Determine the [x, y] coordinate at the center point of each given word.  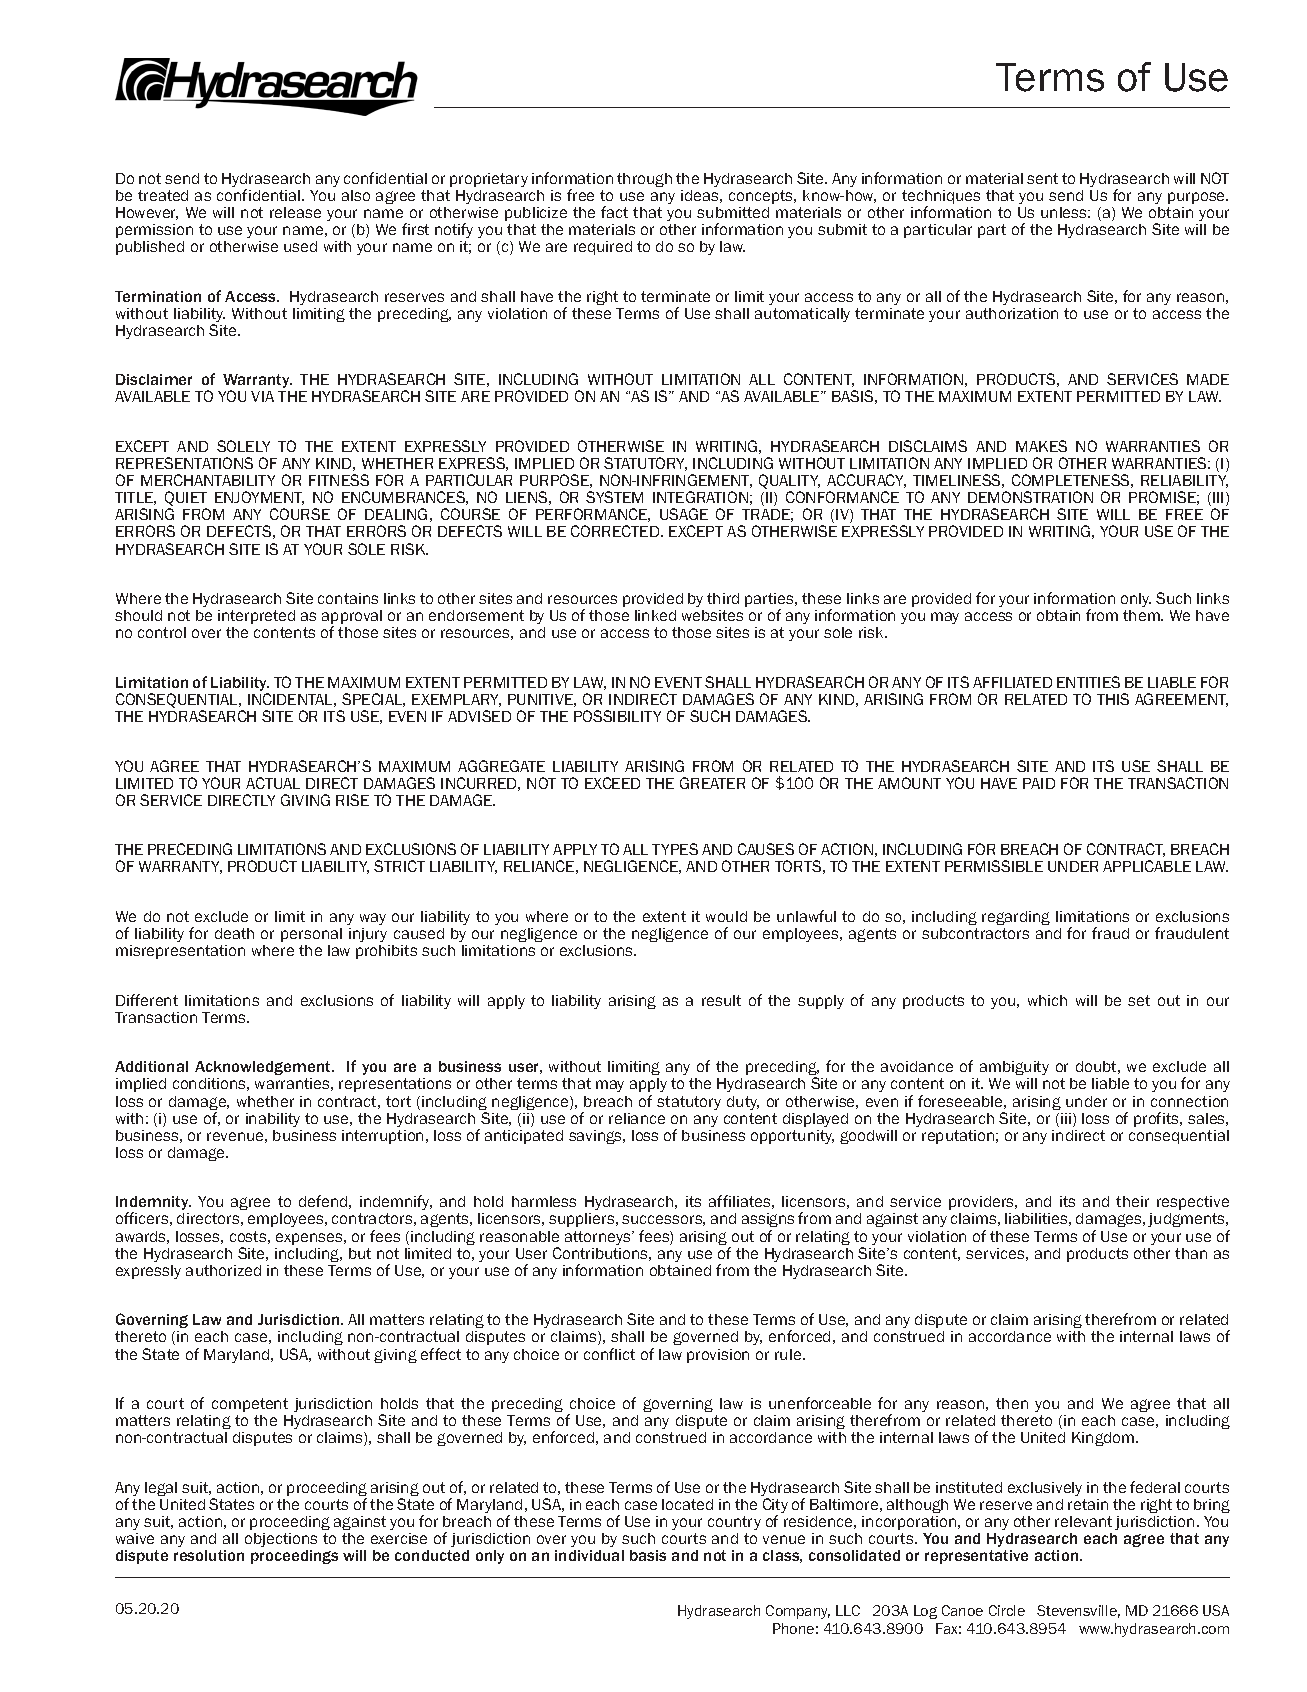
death [234, 933]
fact [614, 212]
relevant [1083, 1521]
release [295, 212]
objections [281, 1540]
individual [589, 1555]
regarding [1016, 918]
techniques [941, 198]
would [726, 916]
